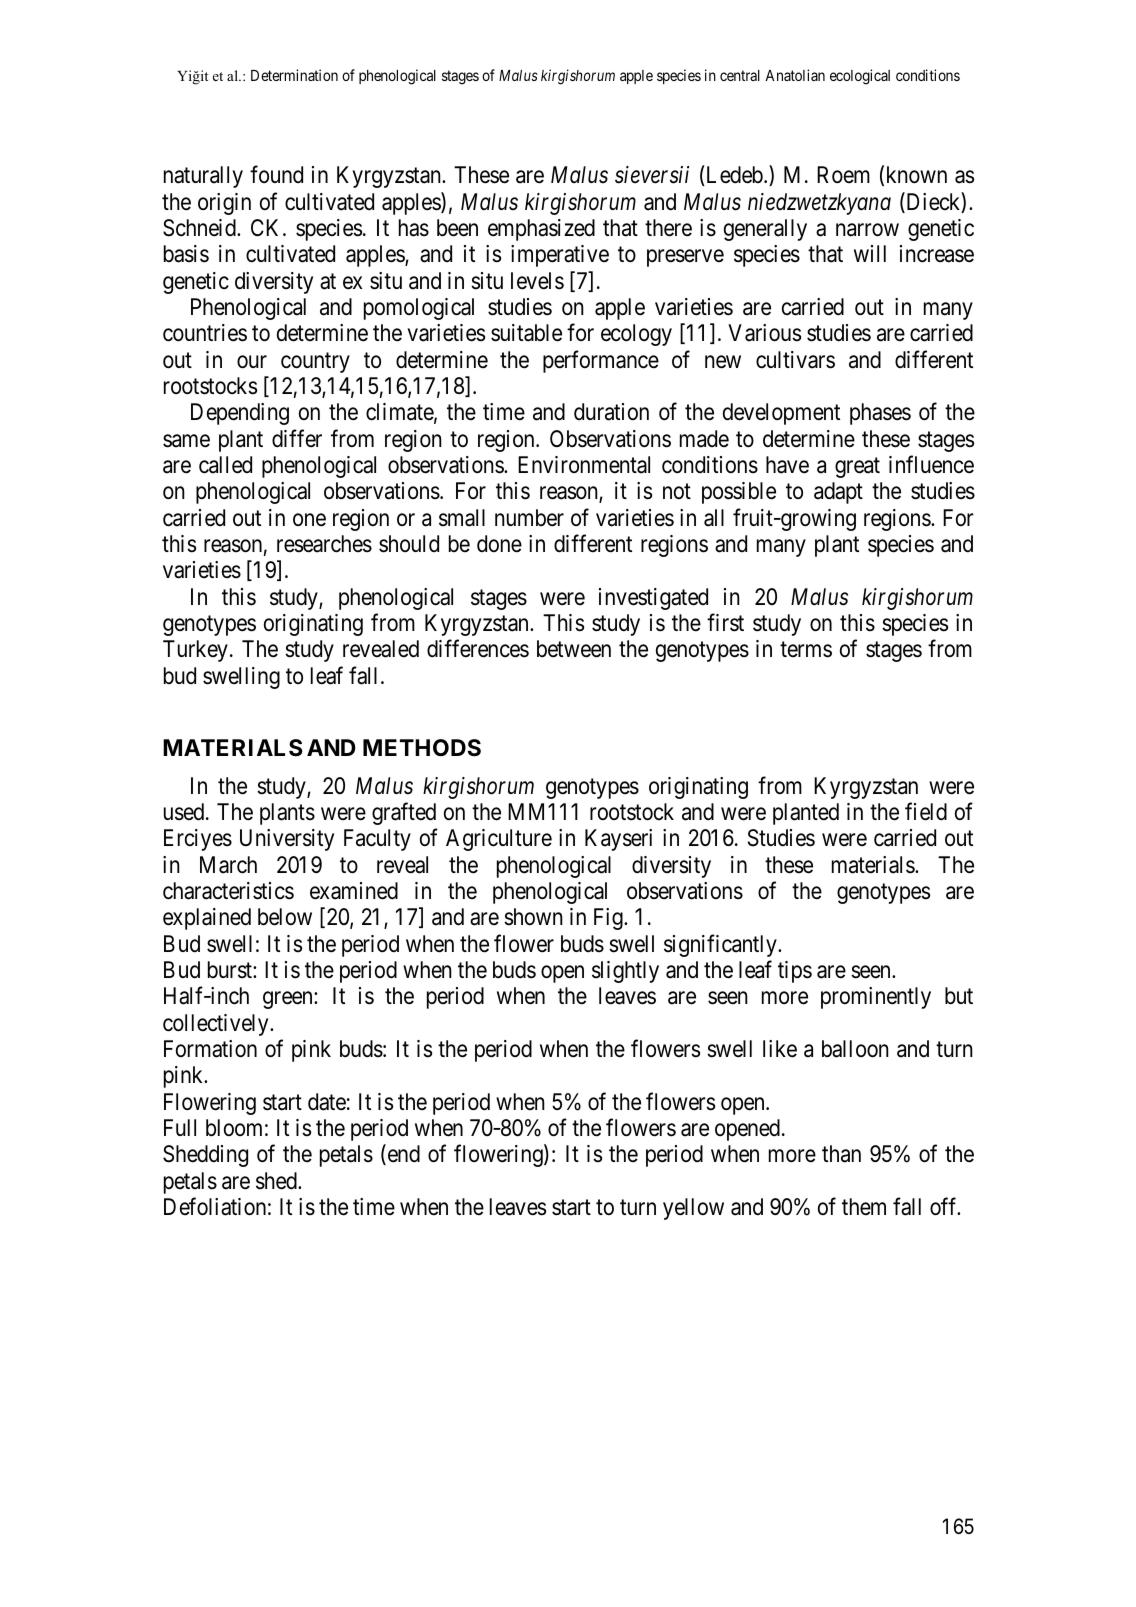  Describe the element at coordinates (841, 1154) in the screenshot. I see `than` at that location.
